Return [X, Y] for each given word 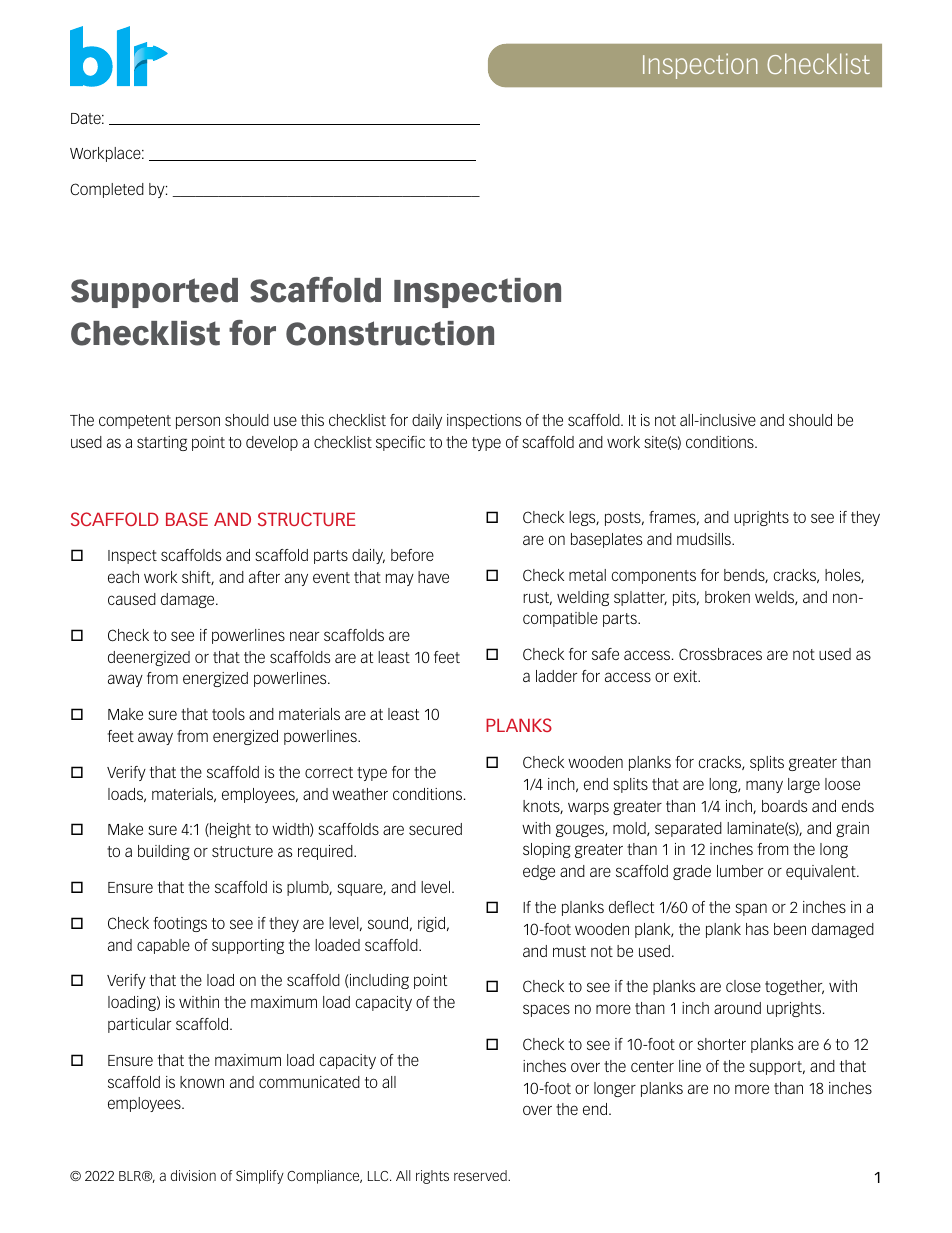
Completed [107, 190]
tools [228, 714]
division [193, 1175]
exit [687, 676]
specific [400, 443]
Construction [390, 333]
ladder [556, 676]
